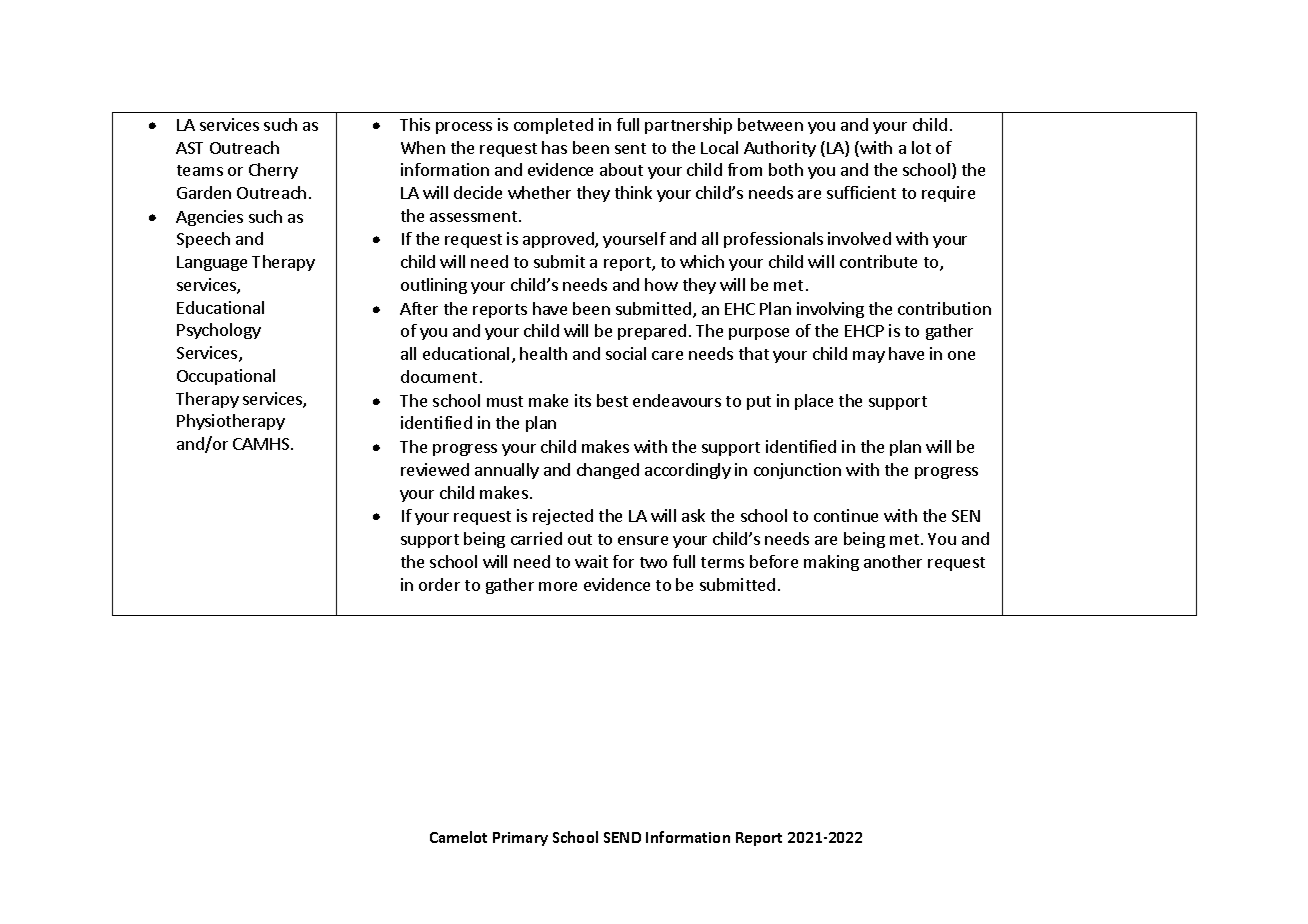 The image size is (1308, 924). I want to click on reviewed, so click(435, 469).
